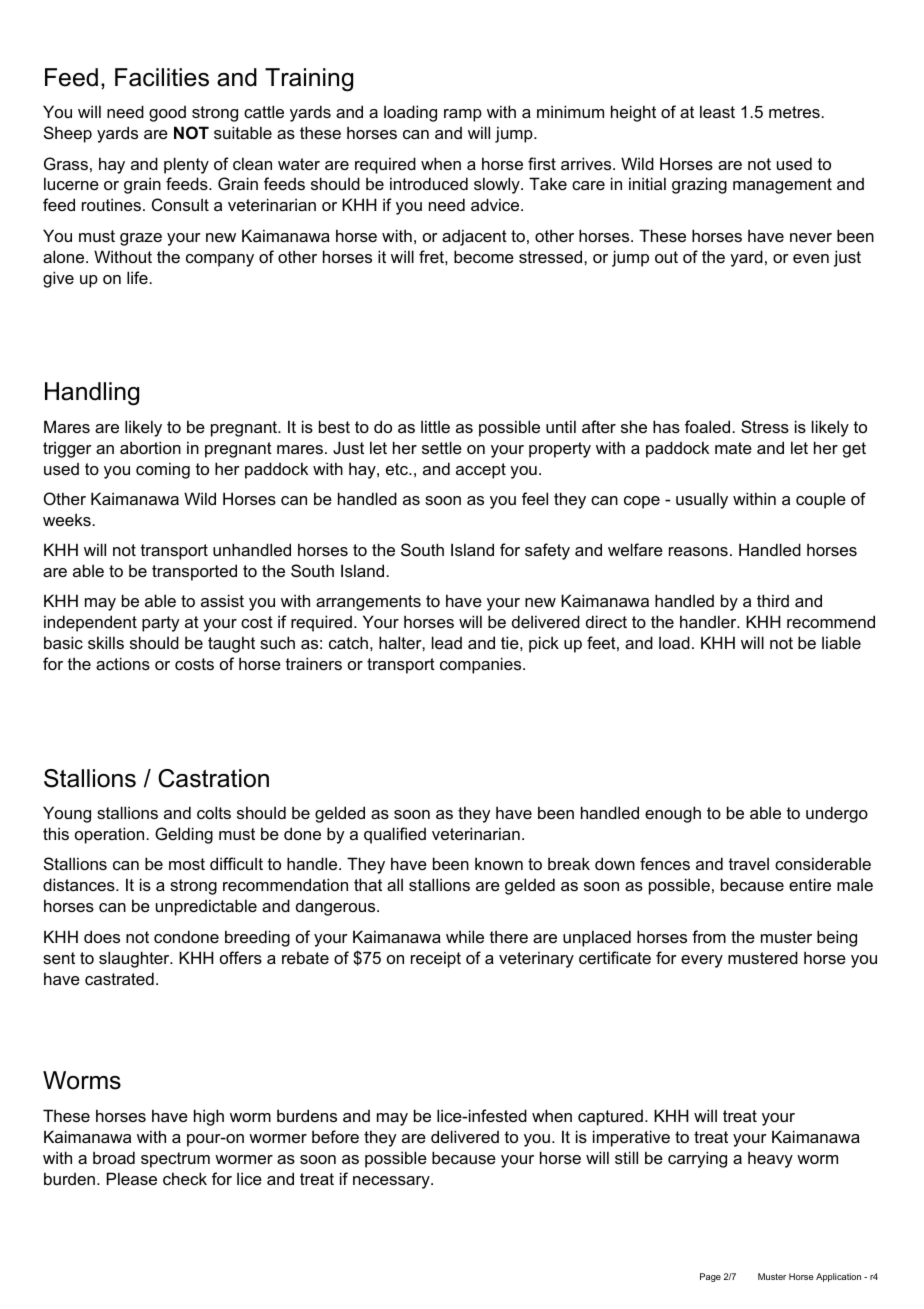 This page has height=1309, width=924. Describe the element at coordinates (132, 1178) in the page. I see `Please` at that location.
